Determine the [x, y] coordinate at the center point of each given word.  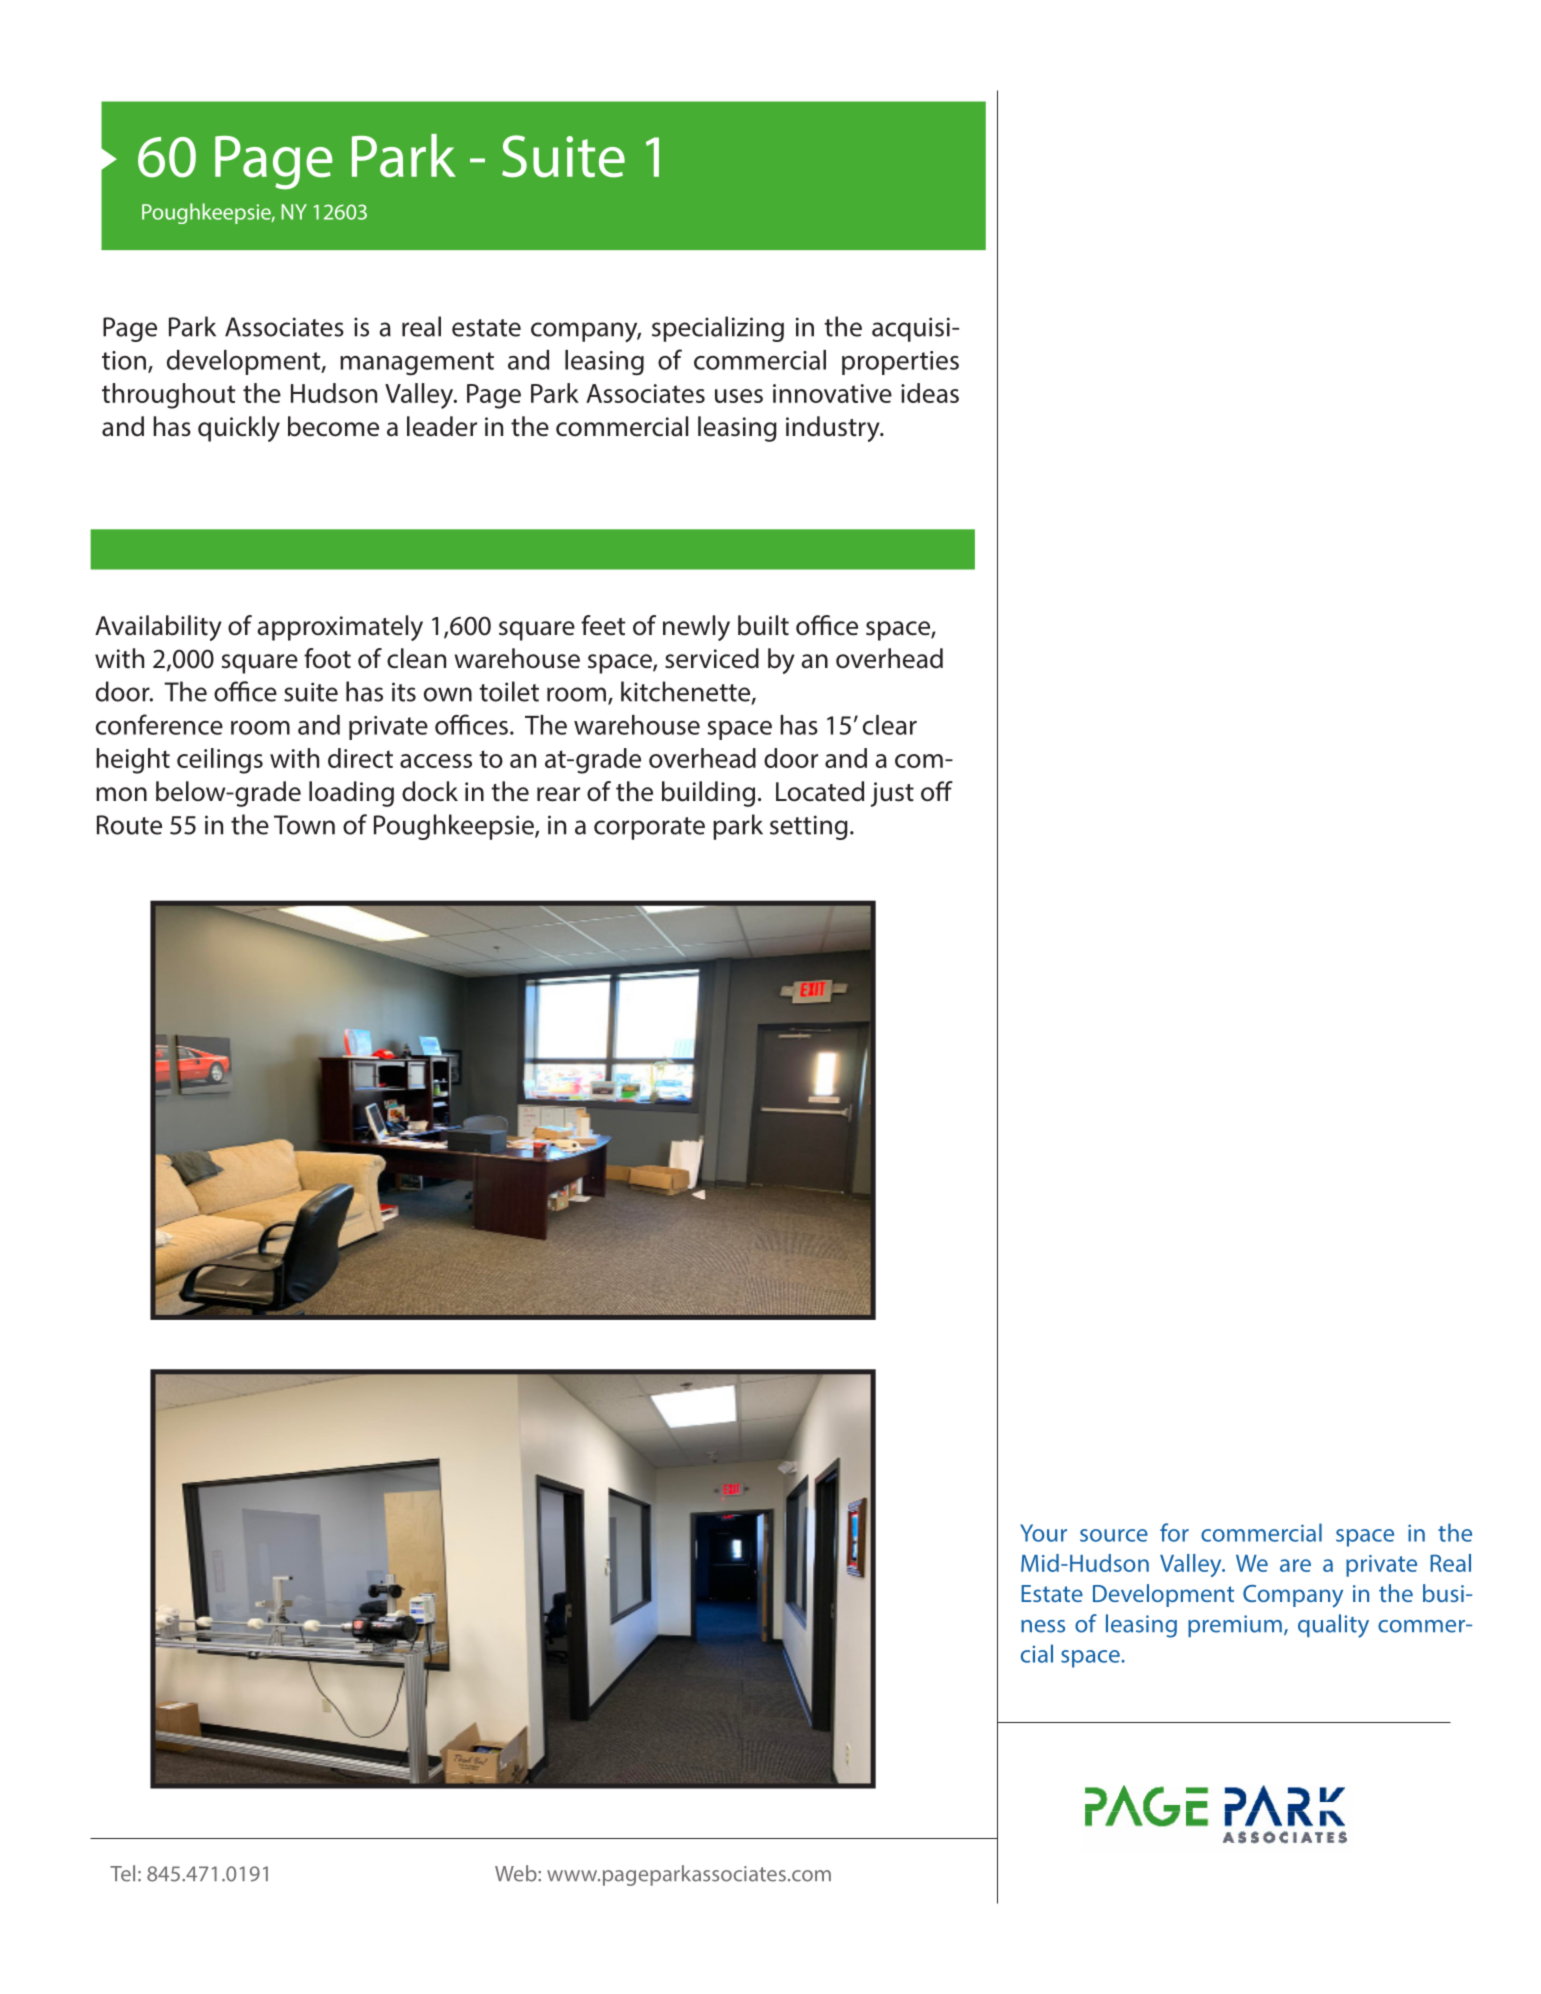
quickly [239, 429]
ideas [930, 393]
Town [304, 825]
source [1114, 1535]
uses [739, 396]
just [892, 794]
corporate [649, 828]
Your [1043, 1533]
